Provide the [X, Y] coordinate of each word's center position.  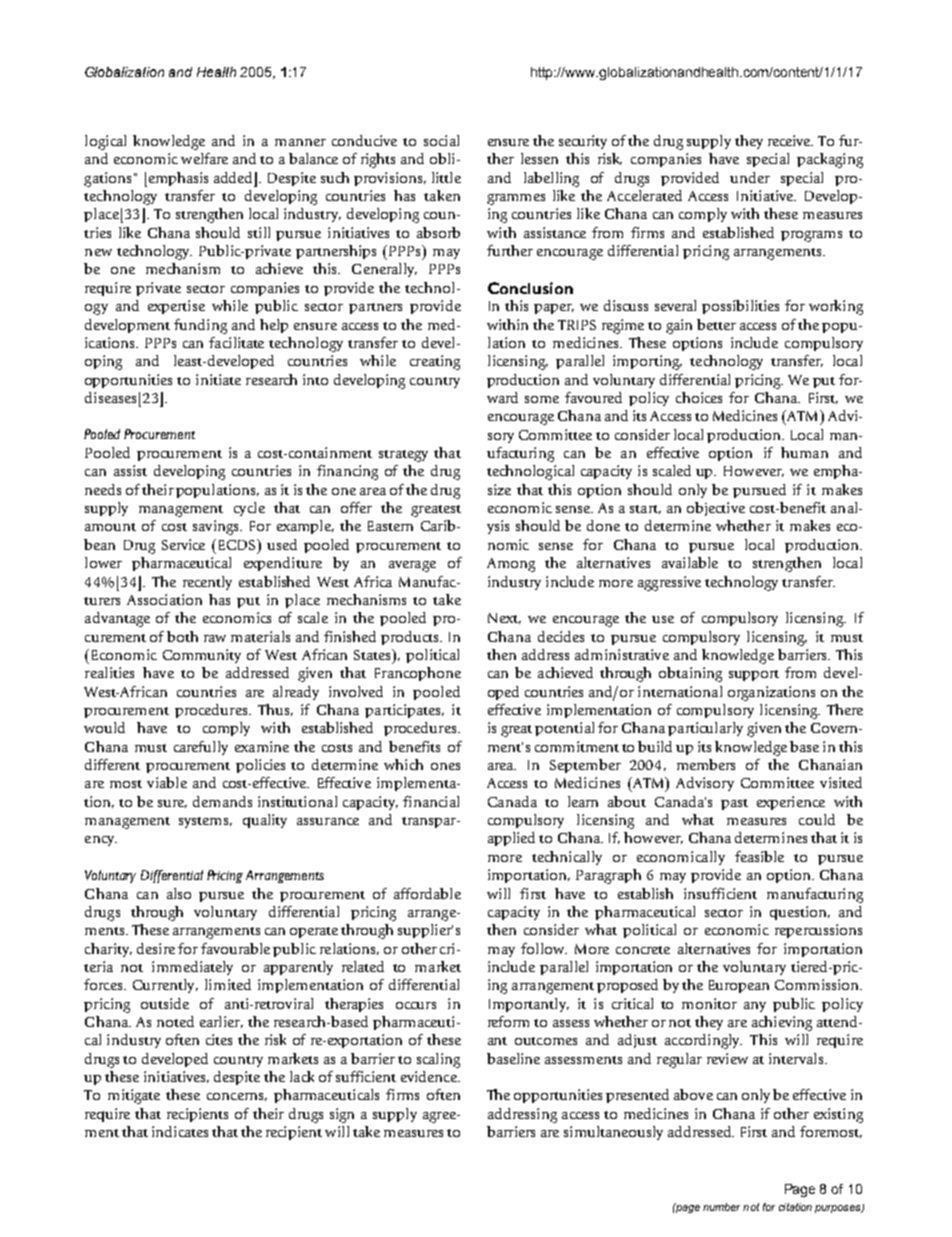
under [750, 177]
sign [342, 1115]
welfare [204, 158]
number [721, 1207]
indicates [180, 1131]
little [446, 177]
